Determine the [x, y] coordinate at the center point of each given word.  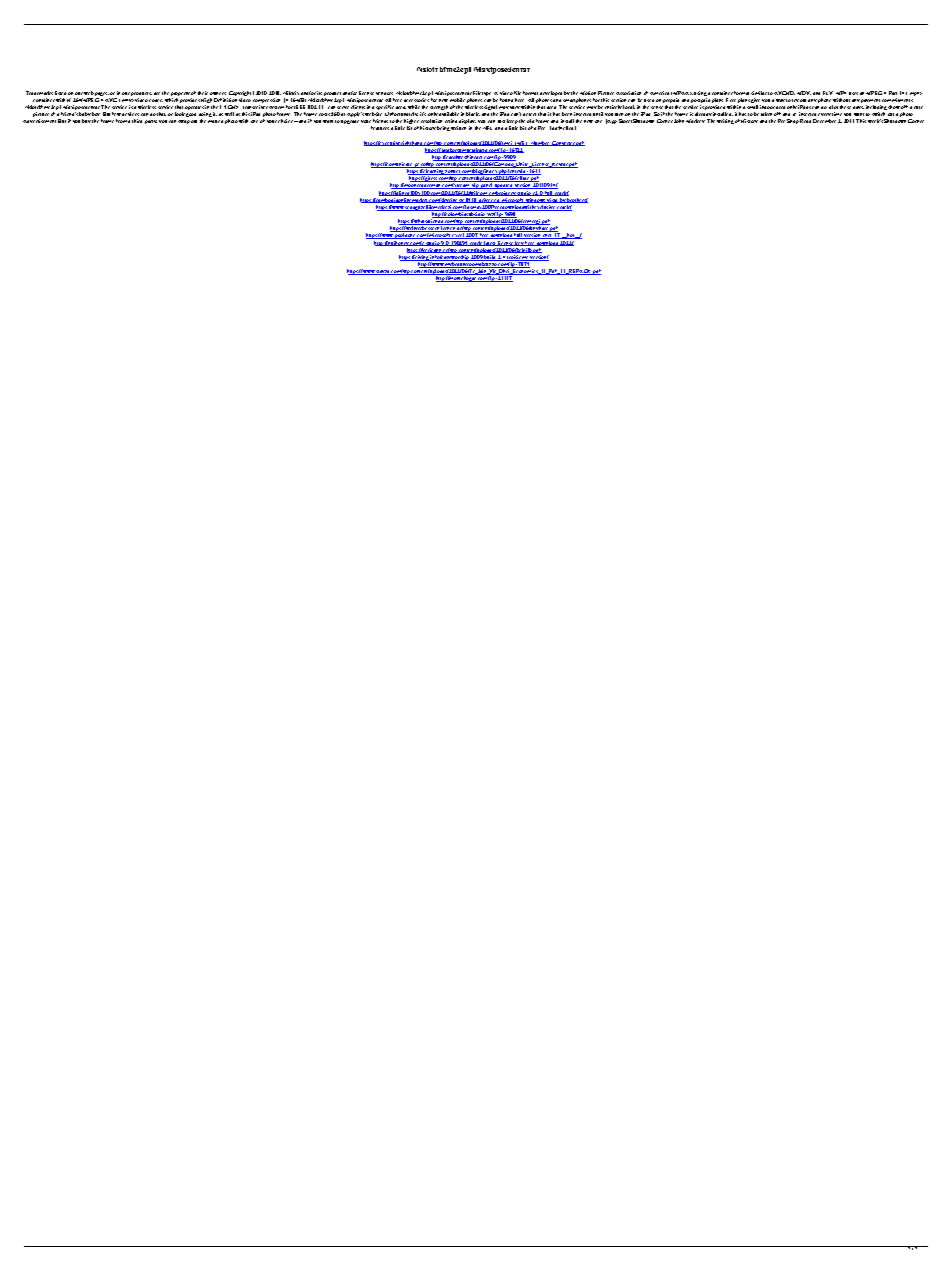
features [380, 128]
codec [156, 100]
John [679, 121]
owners [218, 93]
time [837, 114]
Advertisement [39, 121]
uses [853, 93]
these [845, 107]
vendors [384, 93]
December [824, 121]
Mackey [695, 121]
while [414, 107]
